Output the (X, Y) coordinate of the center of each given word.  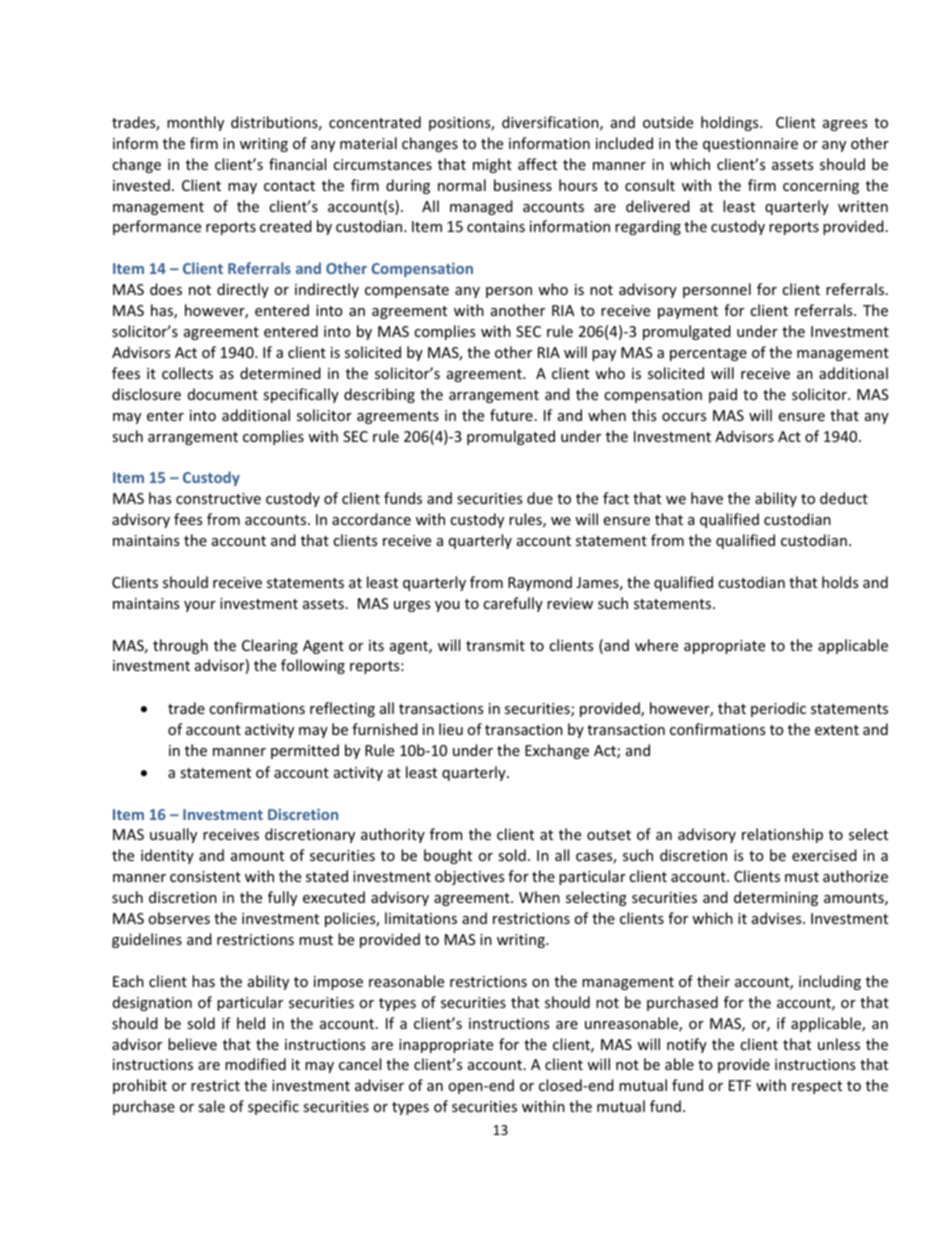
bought (448, 856)
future (511, 415)
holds (840, 582)
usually (173, 835)
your (200, 606)
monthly (195, 123)
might (492, 165)
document (223, 394)
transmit (495, 645)
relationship (782, 835)
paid (723, 395)
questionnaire (750, 145)
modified (255, 1064)
